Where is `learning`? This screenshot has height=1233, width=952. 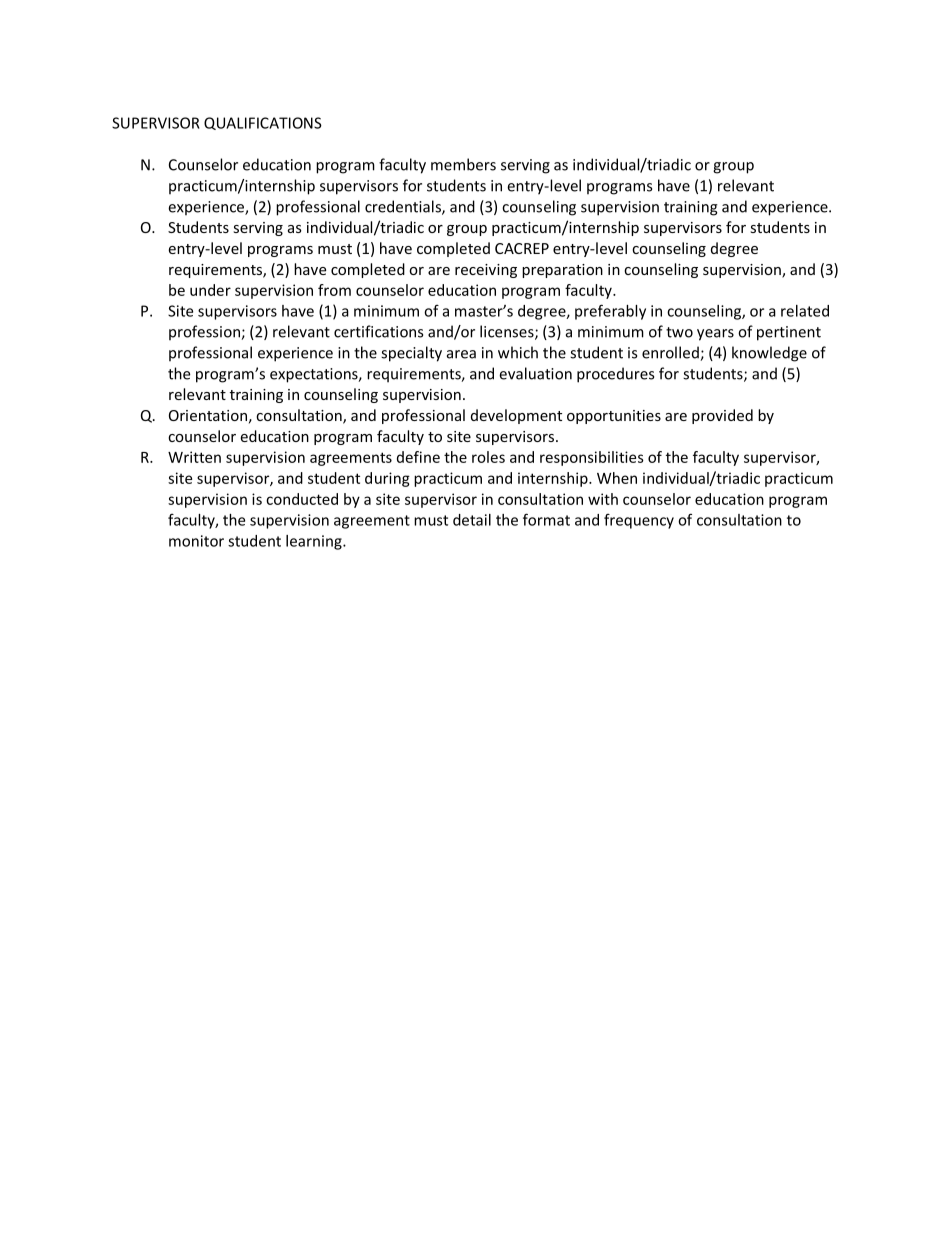
learning is located at coordinates (315, 542).
